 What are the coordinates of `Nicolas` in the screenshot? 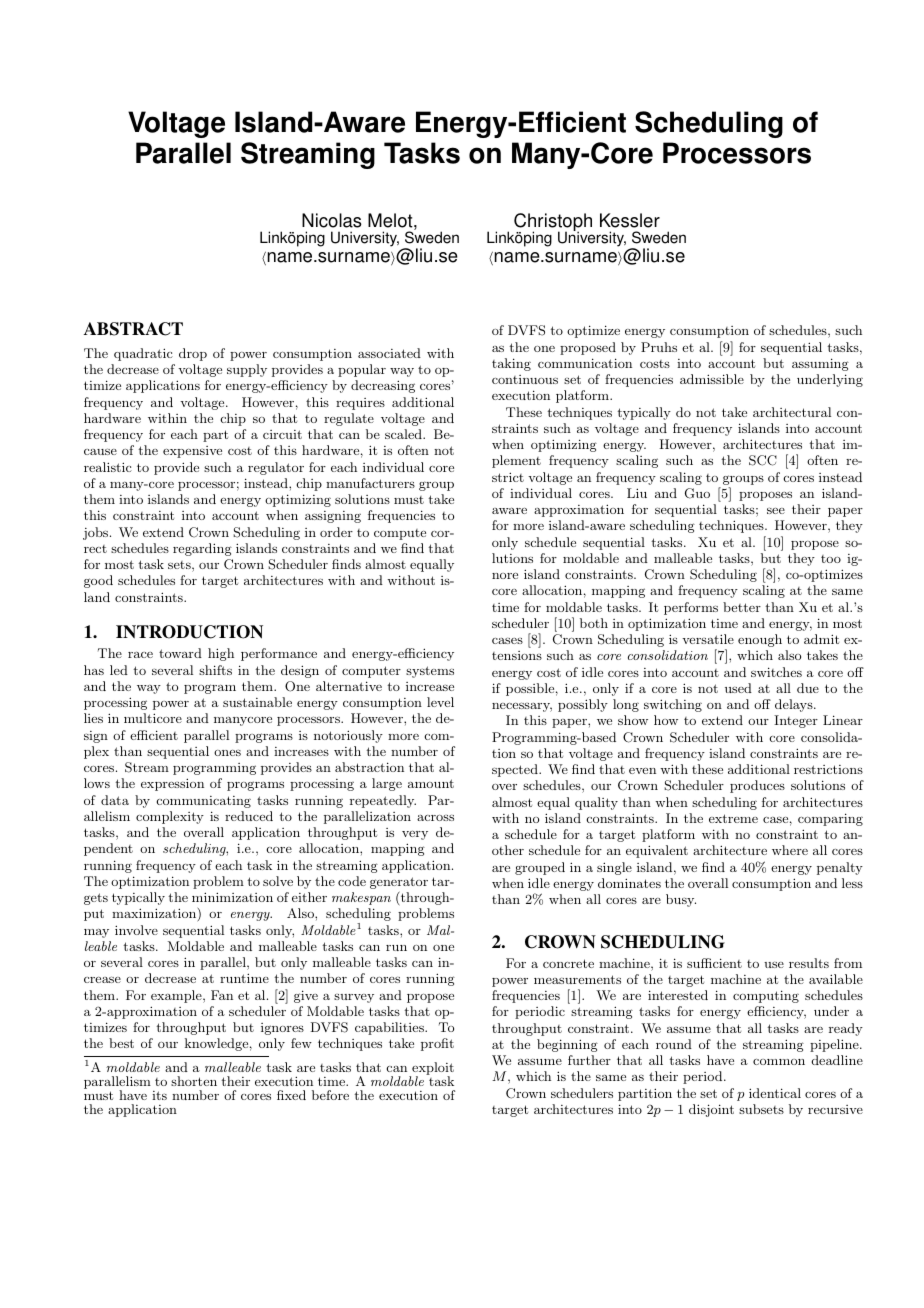 It's located at (332, 220).
